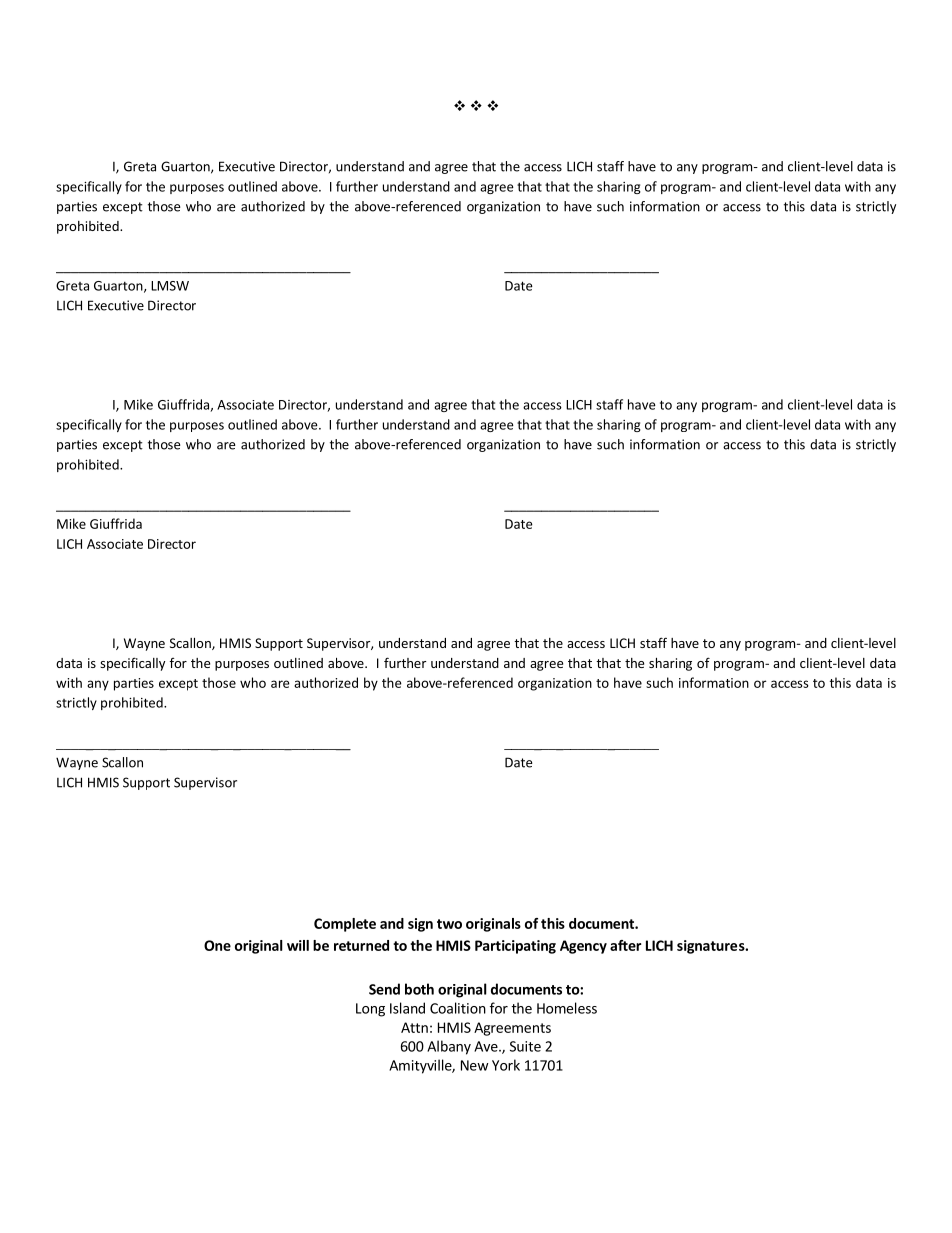 The height and width of the document is (1233, 952). What do you see at coordinates (449, 924) in the document?
I see `two` at bounding box center [449, 924].
